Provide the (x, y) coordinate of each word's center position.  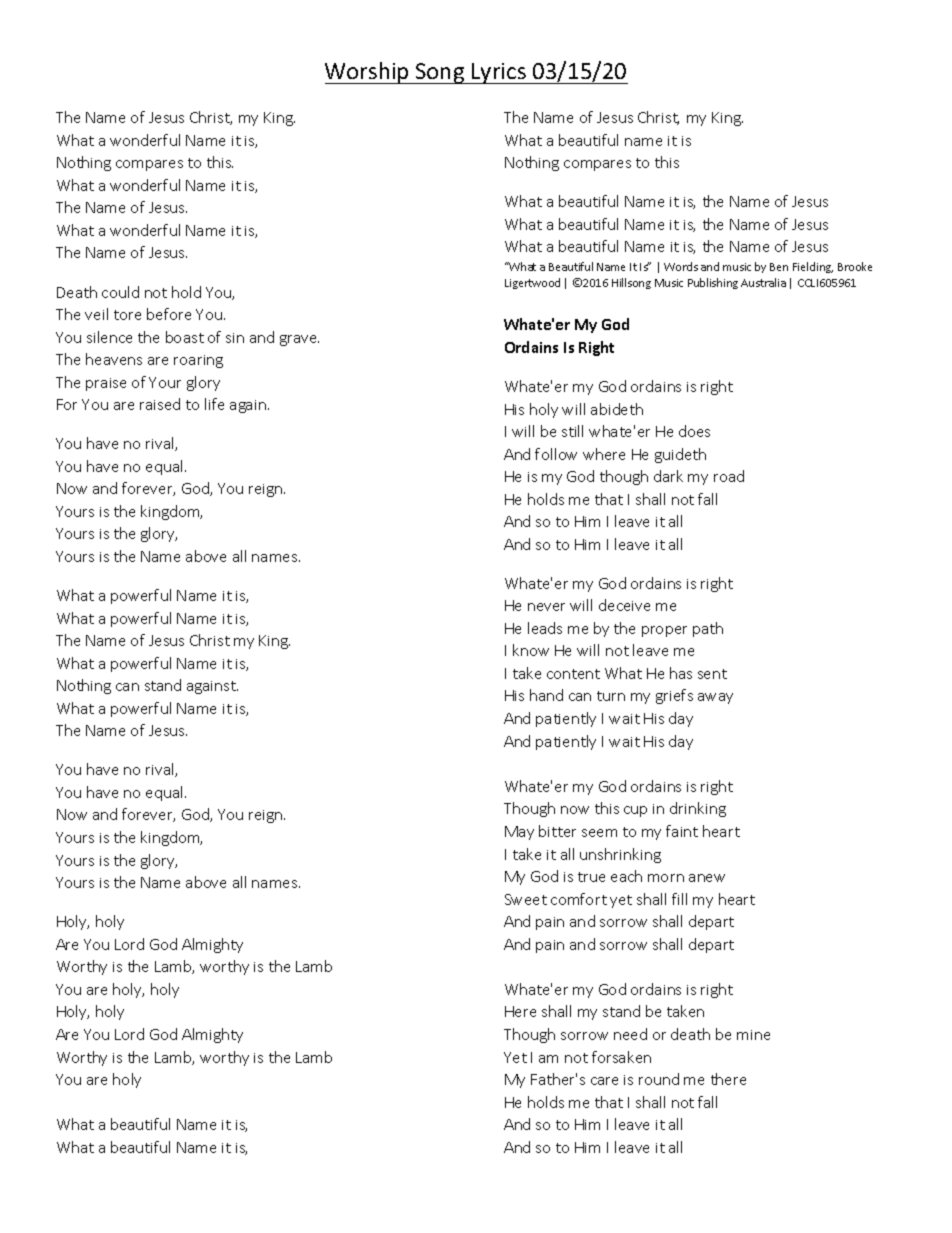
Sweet (526, 899)
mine (753, 1035)
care (604, 1081)
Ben (779, 267)
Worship (368, 73)
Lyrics (499, 73)
